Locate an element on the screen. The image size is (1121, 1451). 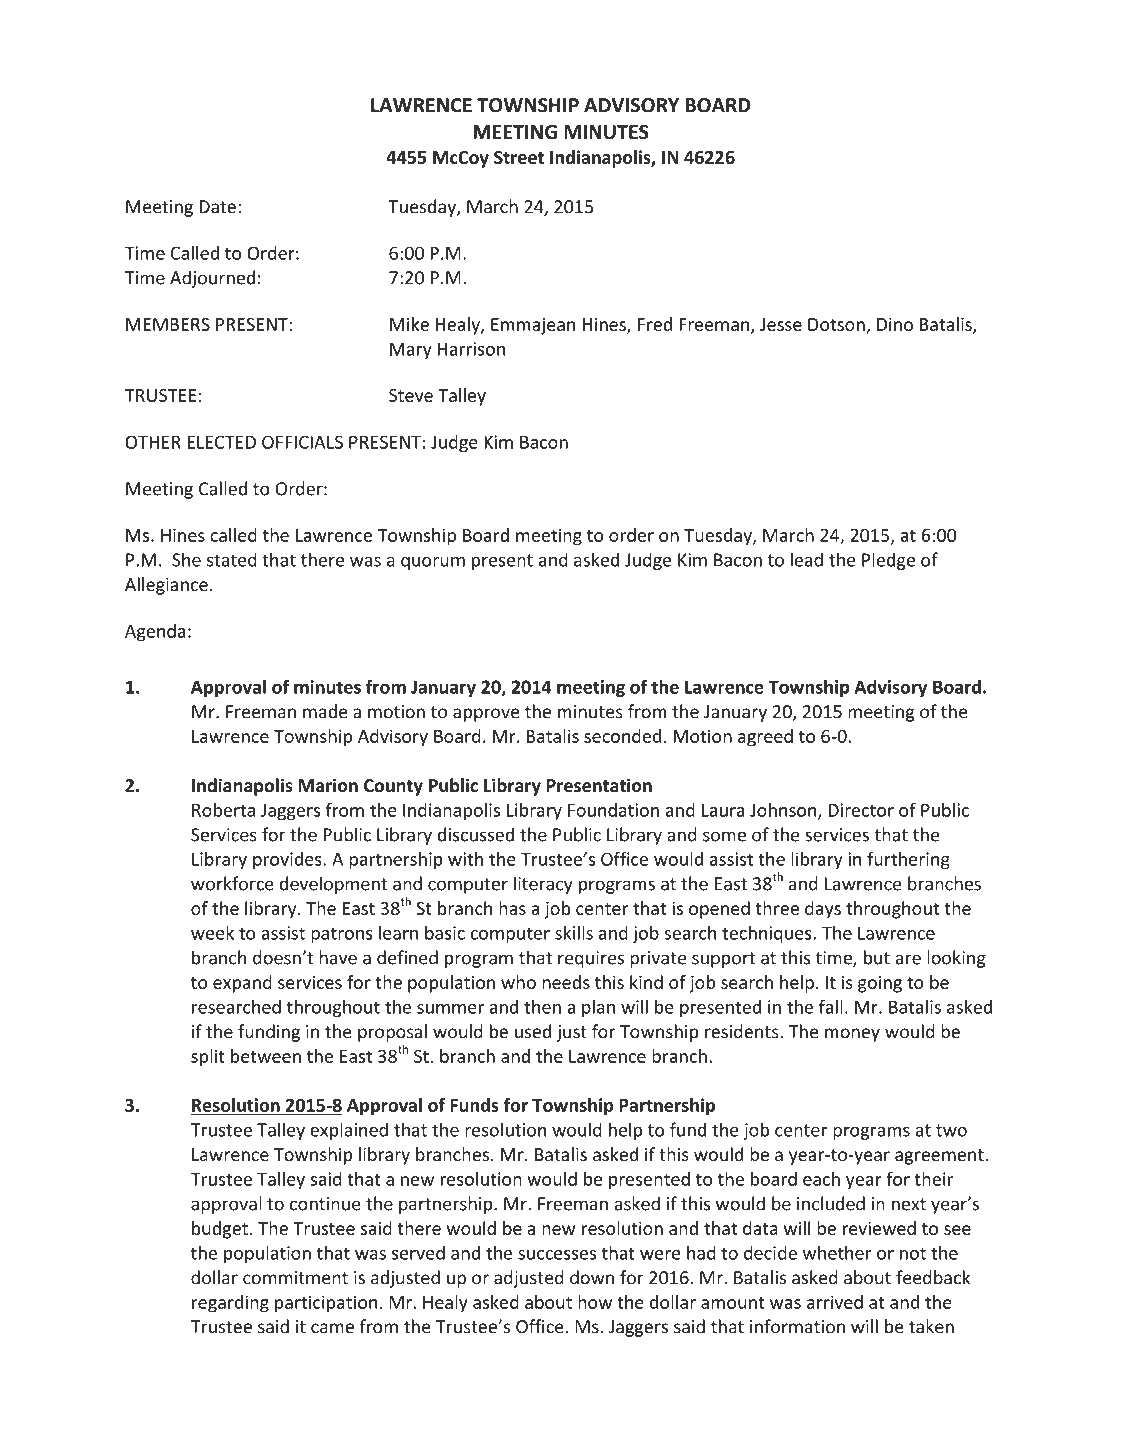
Pledge is located at coordinates (888, 561).
